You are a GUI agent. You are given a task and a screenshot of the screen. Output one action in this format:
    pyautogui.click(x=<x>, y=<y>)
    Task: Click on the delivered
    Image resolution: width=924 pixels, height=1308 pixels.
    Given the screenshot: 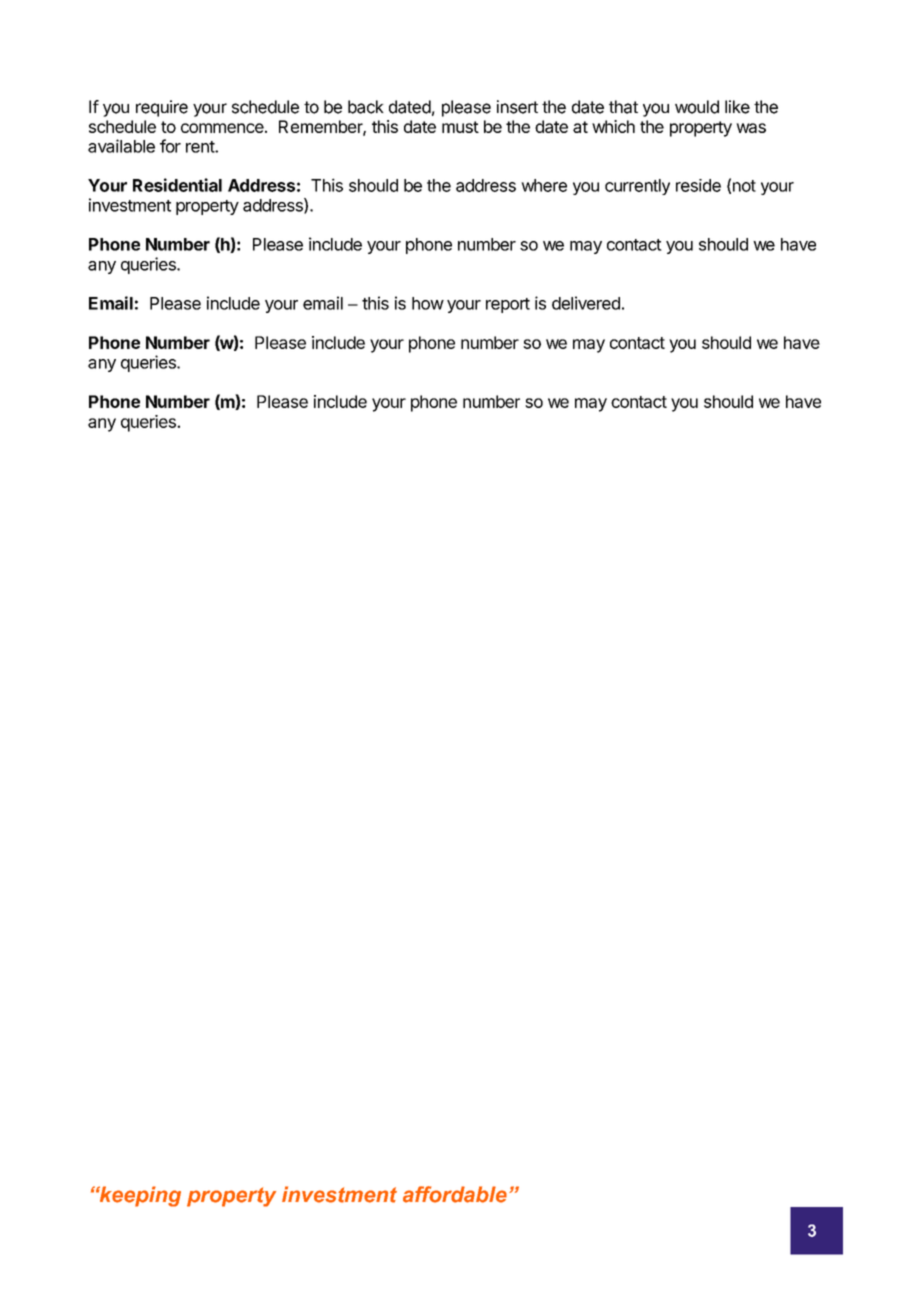 What is the action you would take?
    pyautogui.click(x=586, y=303)
